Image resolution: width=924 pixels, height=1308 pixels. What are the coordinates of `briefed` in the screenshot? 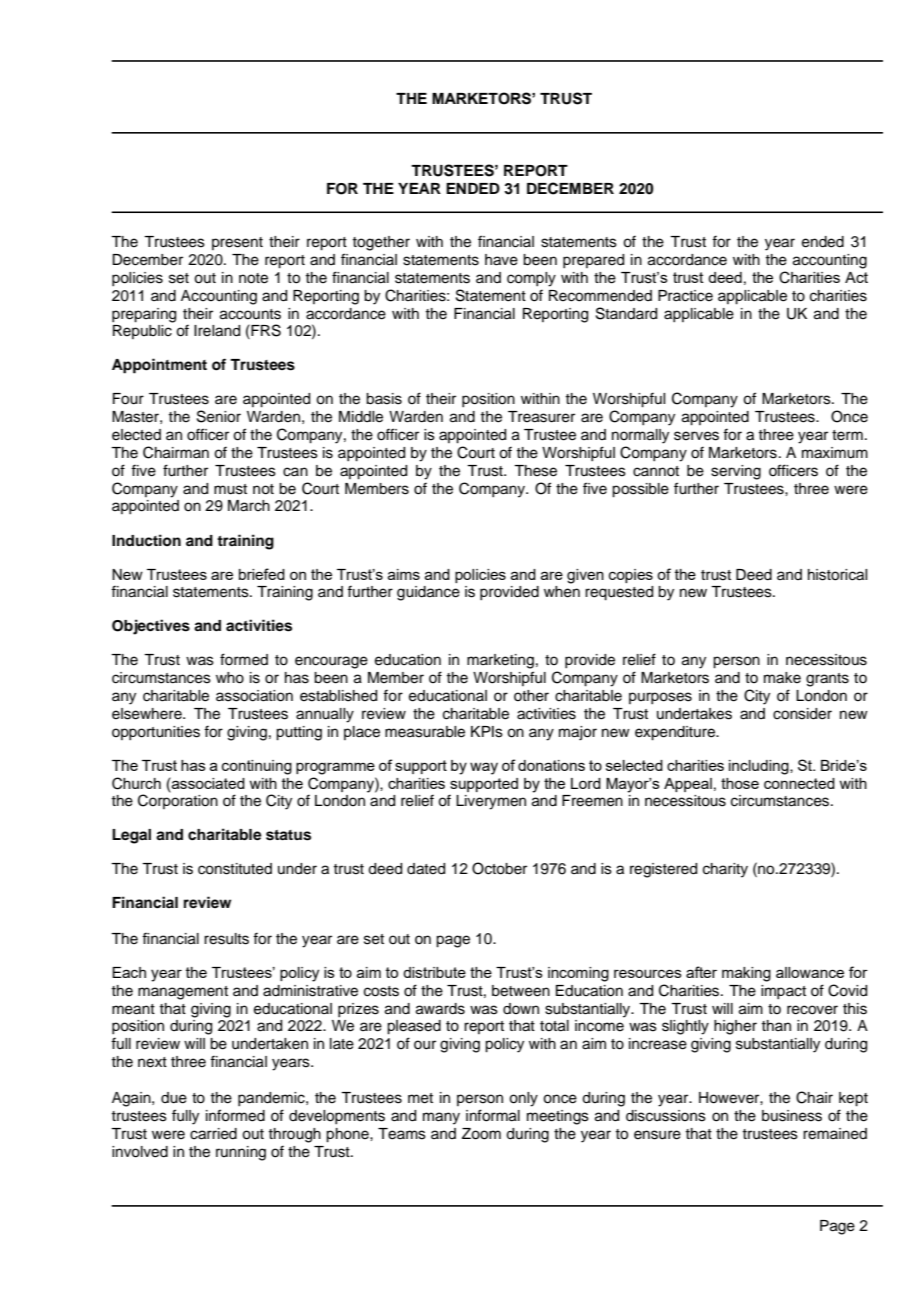 It's located at (262, 574).
